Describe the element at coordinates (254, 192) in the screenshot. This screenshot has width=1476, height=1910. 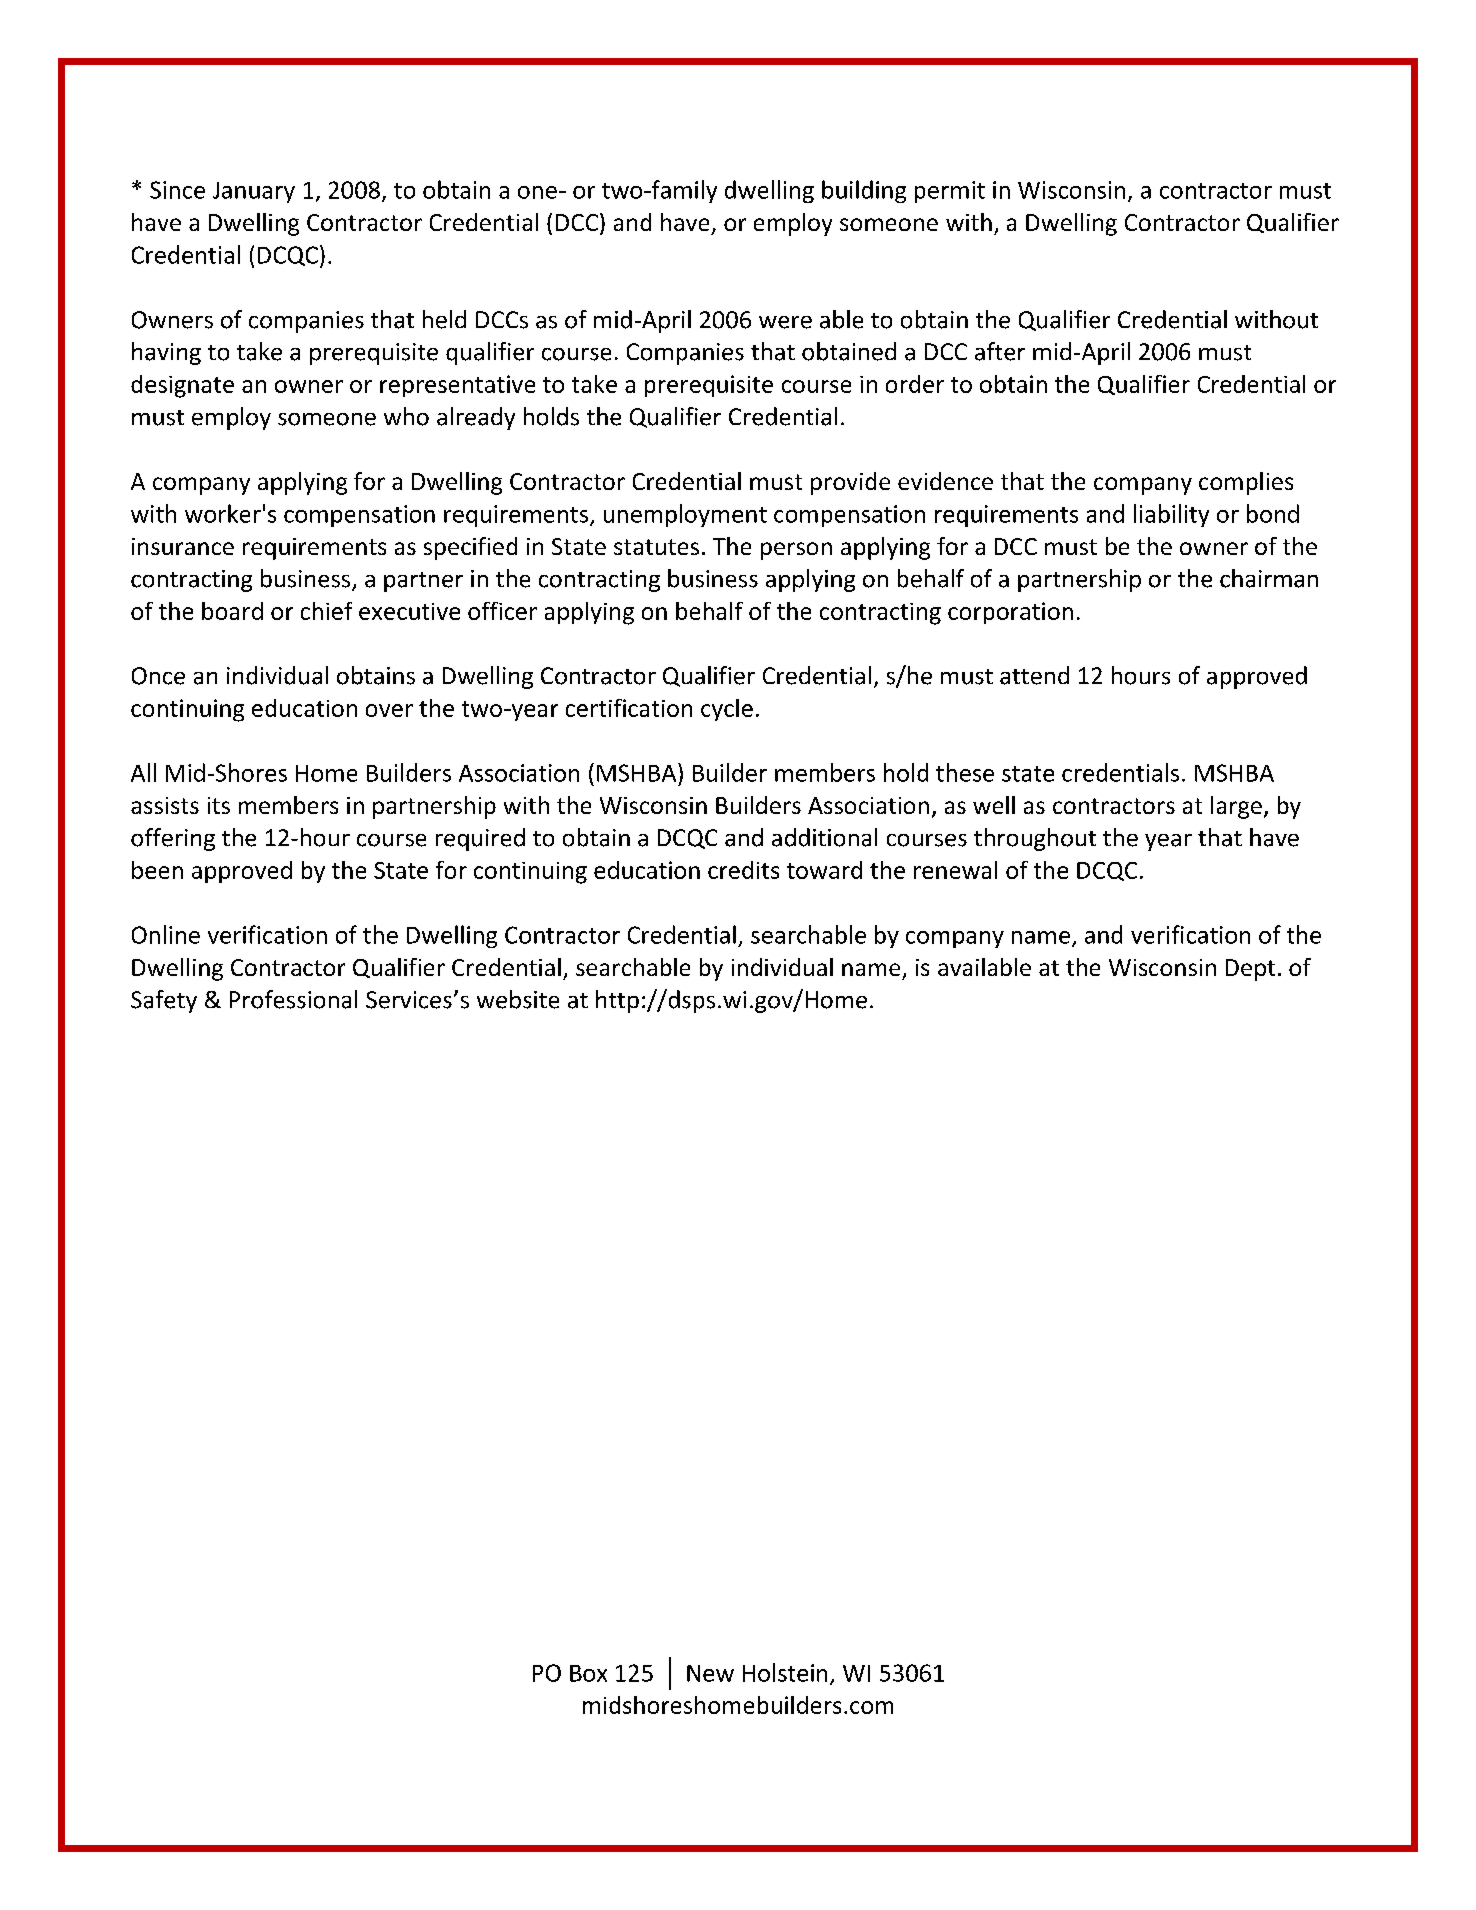
I see `January` at that location.
